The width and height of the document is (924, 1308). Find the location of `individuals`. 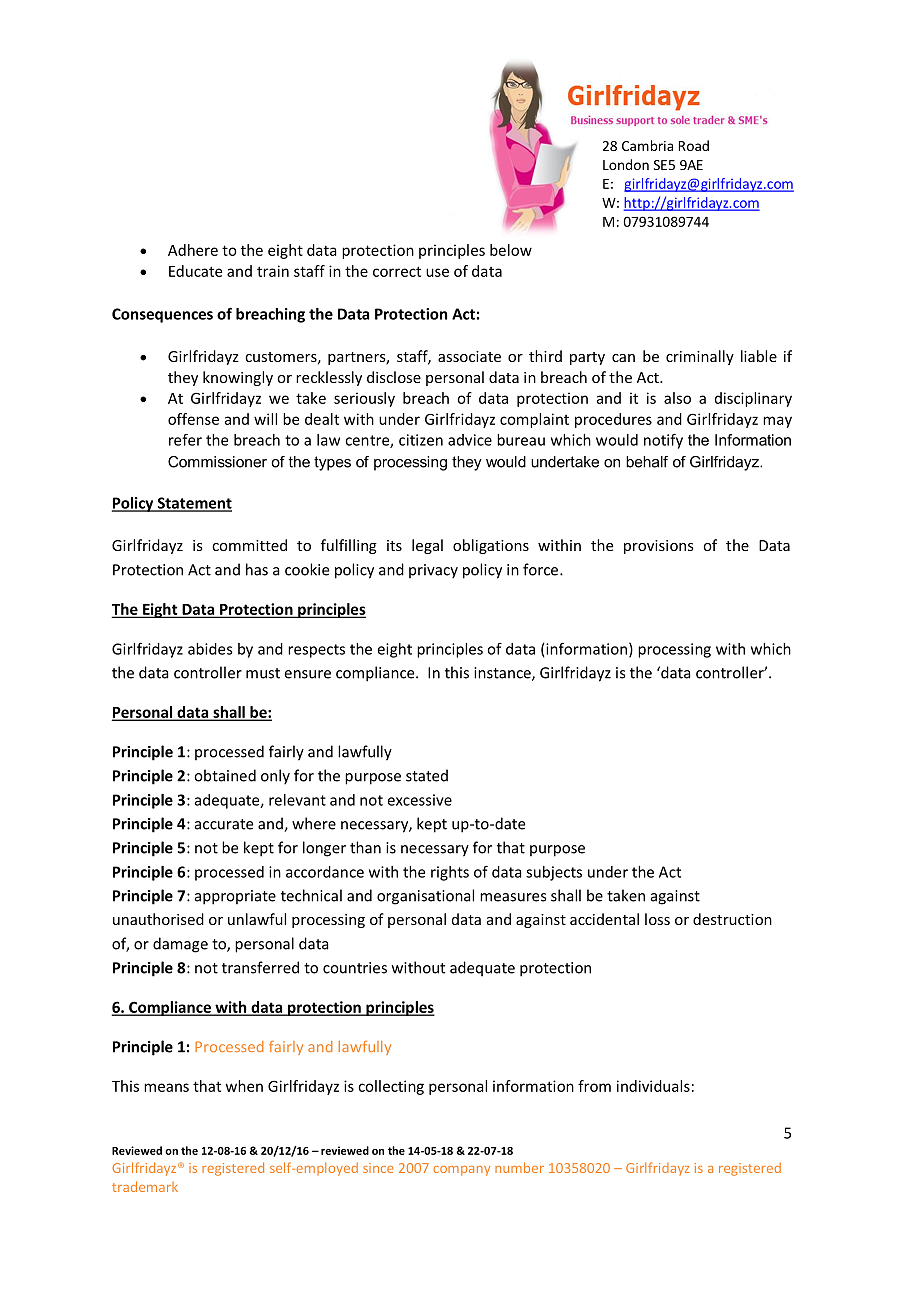

individuals is located at coordinates (653, 1086).
